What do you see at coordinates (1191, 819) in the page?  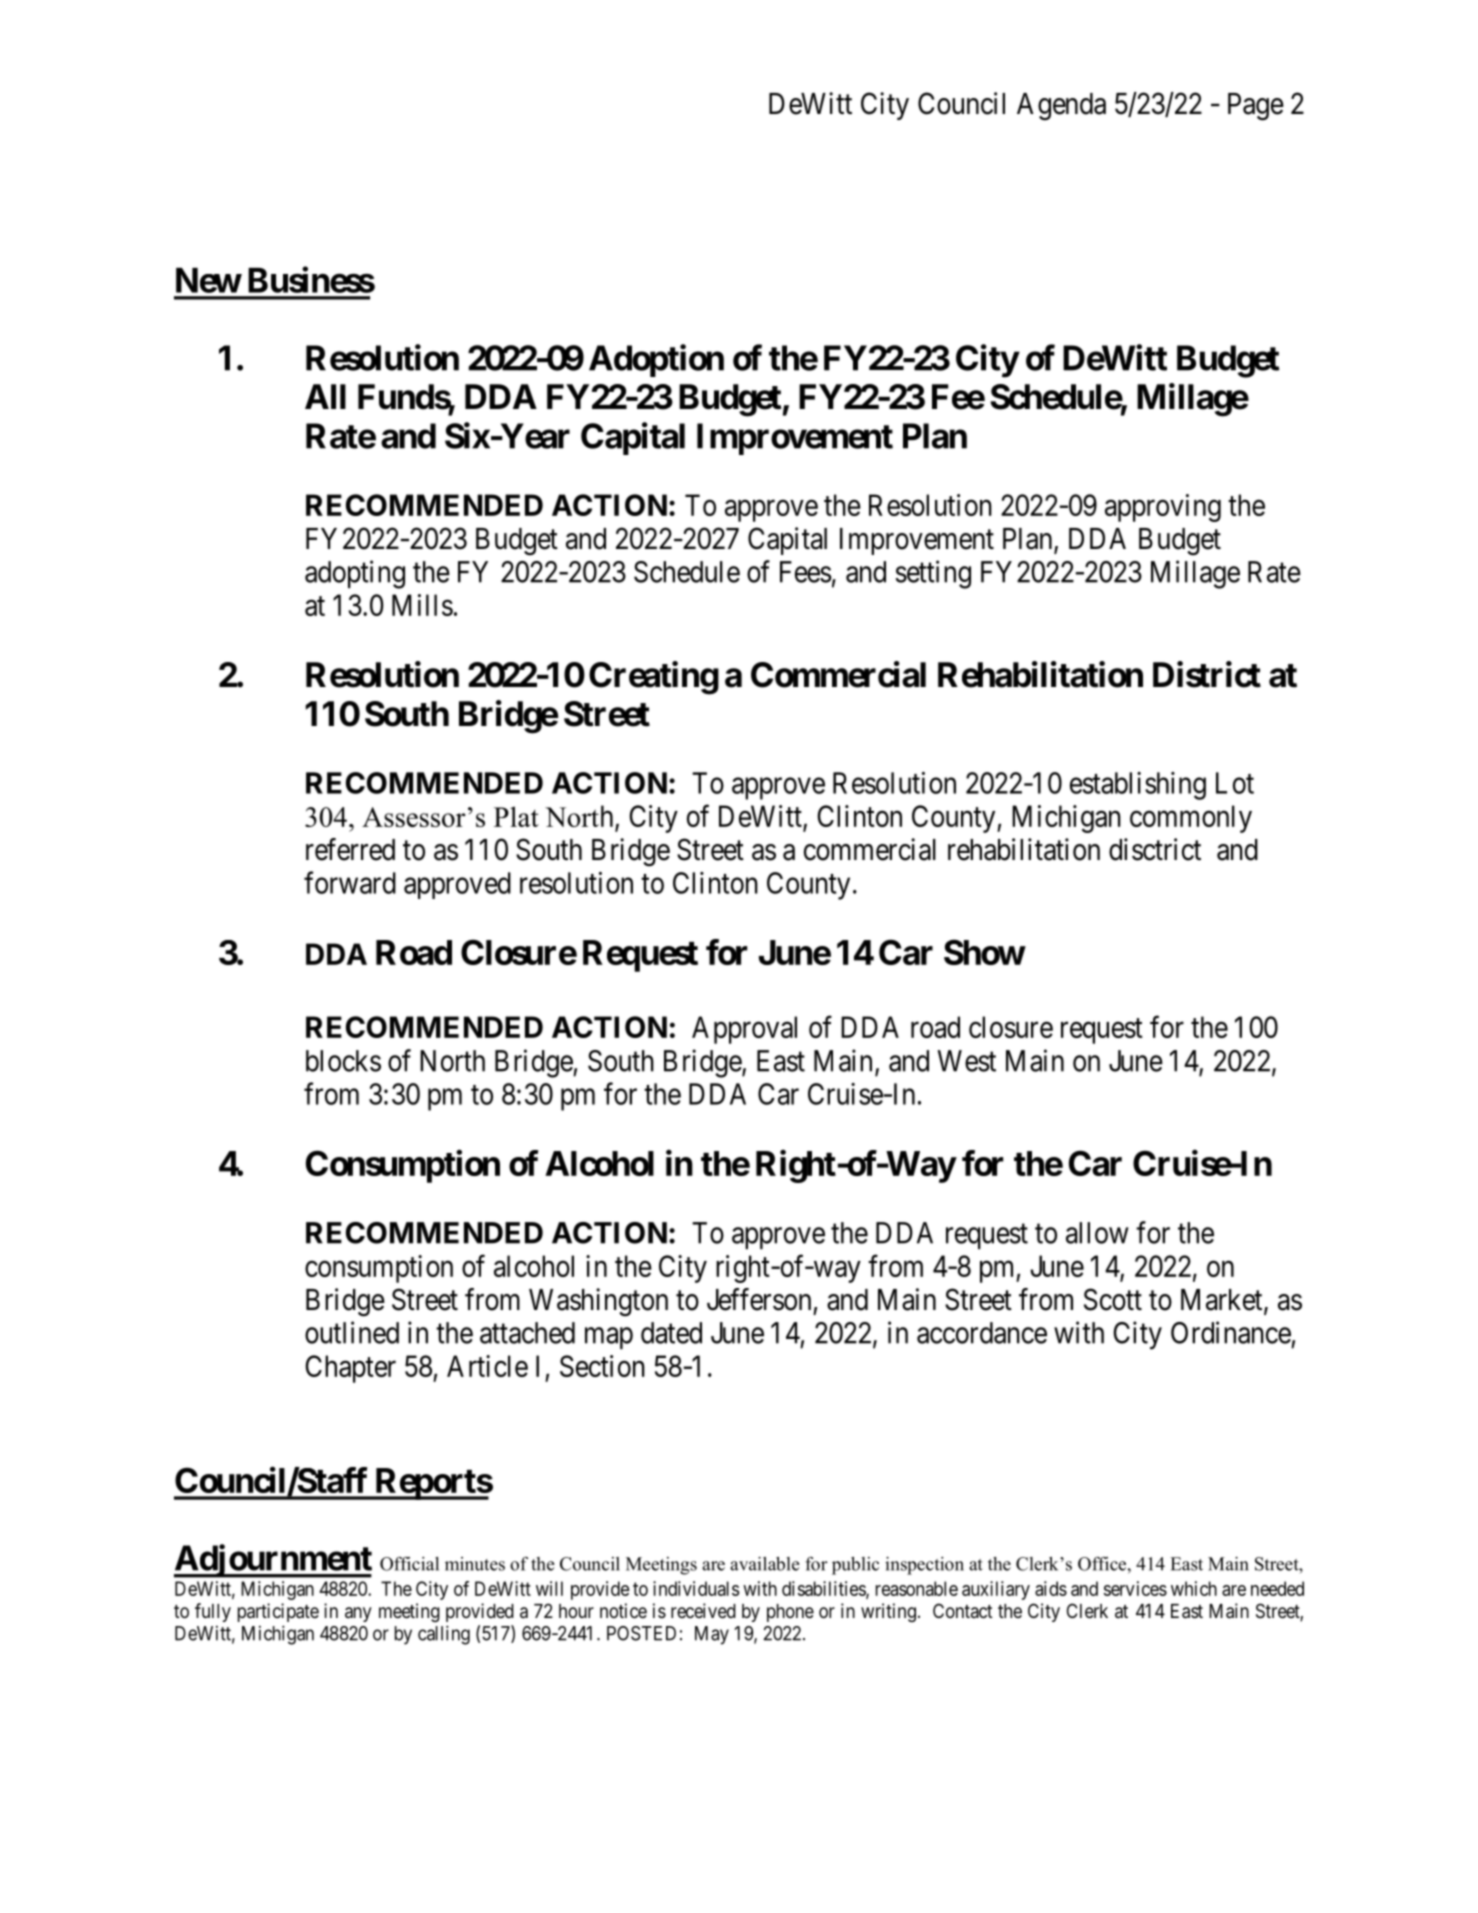 I see `commonly` at bounding box center [1191, 819].
